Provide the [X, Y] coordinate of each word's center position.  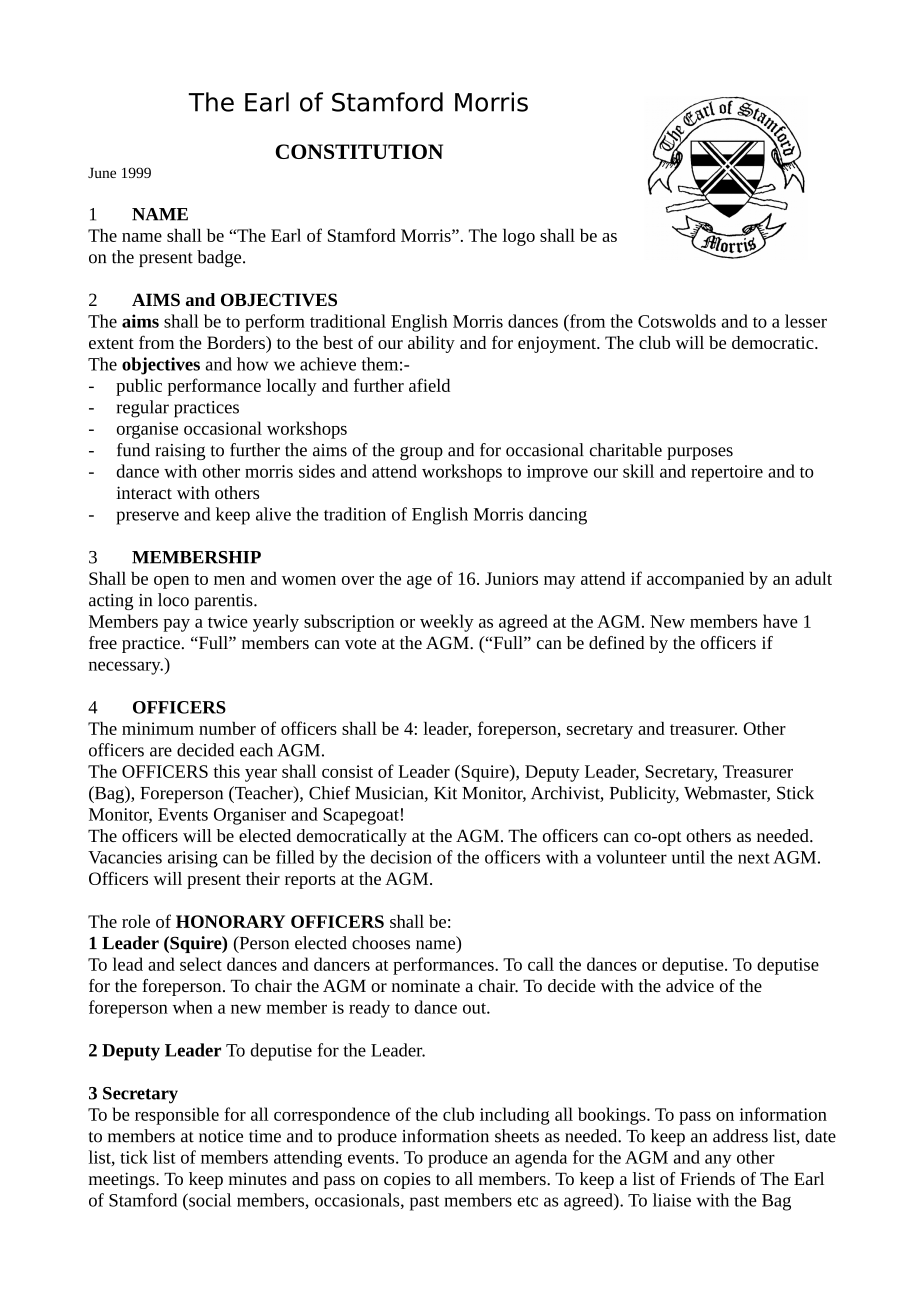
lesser [806, 321]
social [209, 1200]
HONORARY [230, 921]
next [754, 858]
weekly [447, 623]
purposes [700, 453]
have [780, 621]
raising [180, 452]
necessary [126, 668]
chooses [381, 943]
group [421, 453]
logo [519, 237]
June [102, 173]
